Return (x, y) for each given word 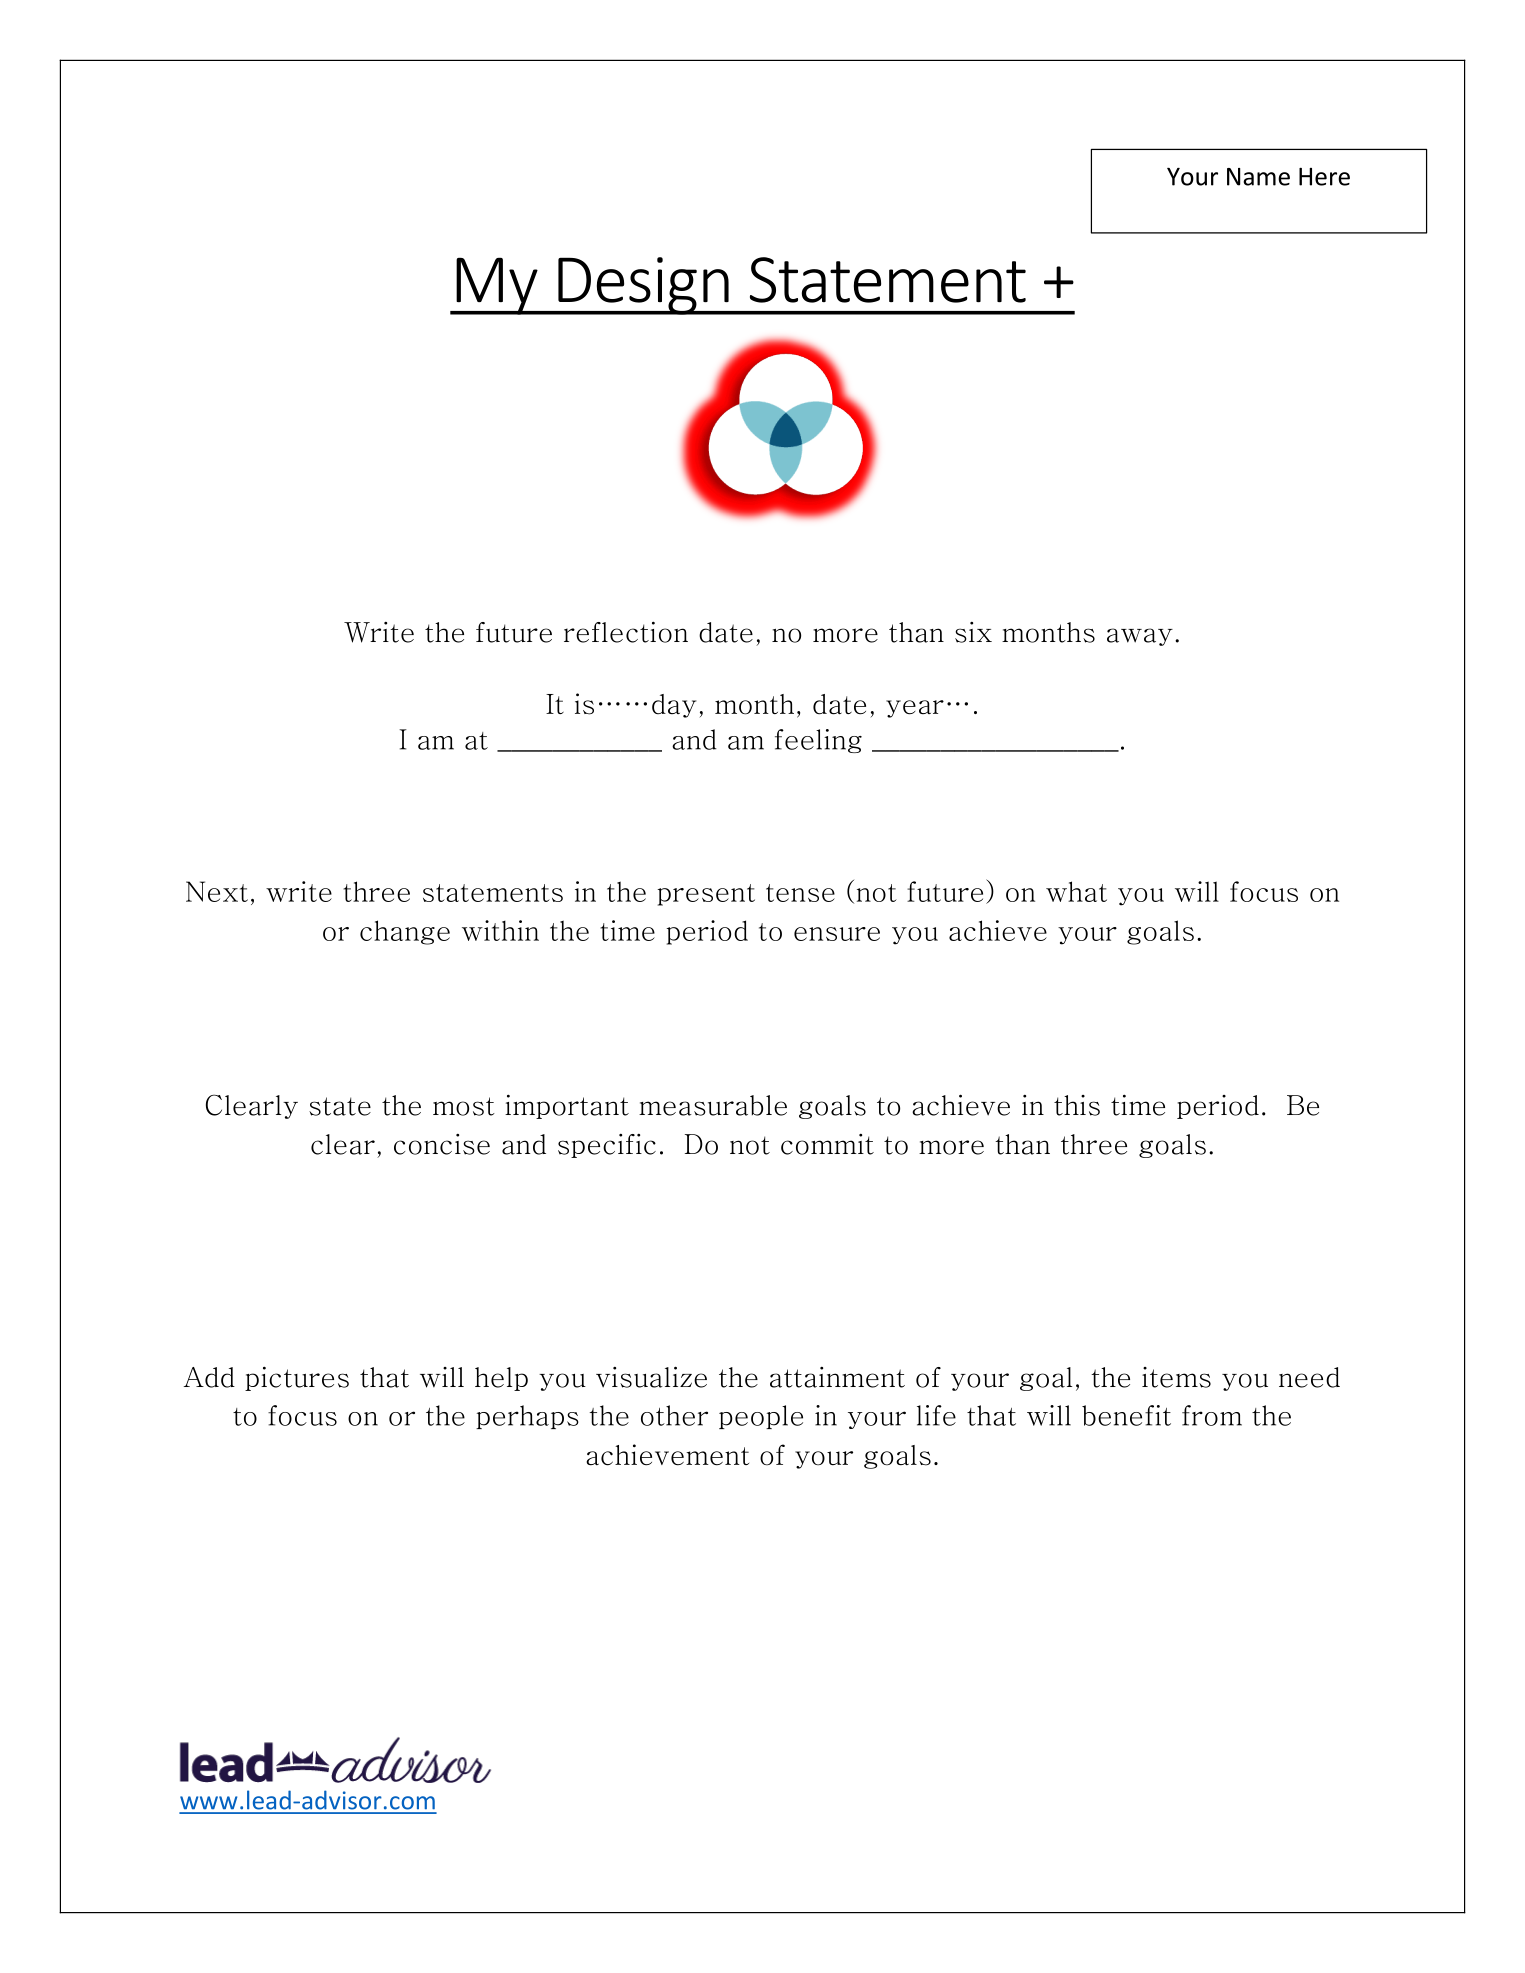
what (1076, 891)
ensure (837, 934)
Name (1258, 177)
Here (1324, 177)
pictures (297, 1378)
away (1140, 637)
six (973, 632)
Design (643, 286)
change (405, 932)
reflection (626, 632)
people (761, 1417)
